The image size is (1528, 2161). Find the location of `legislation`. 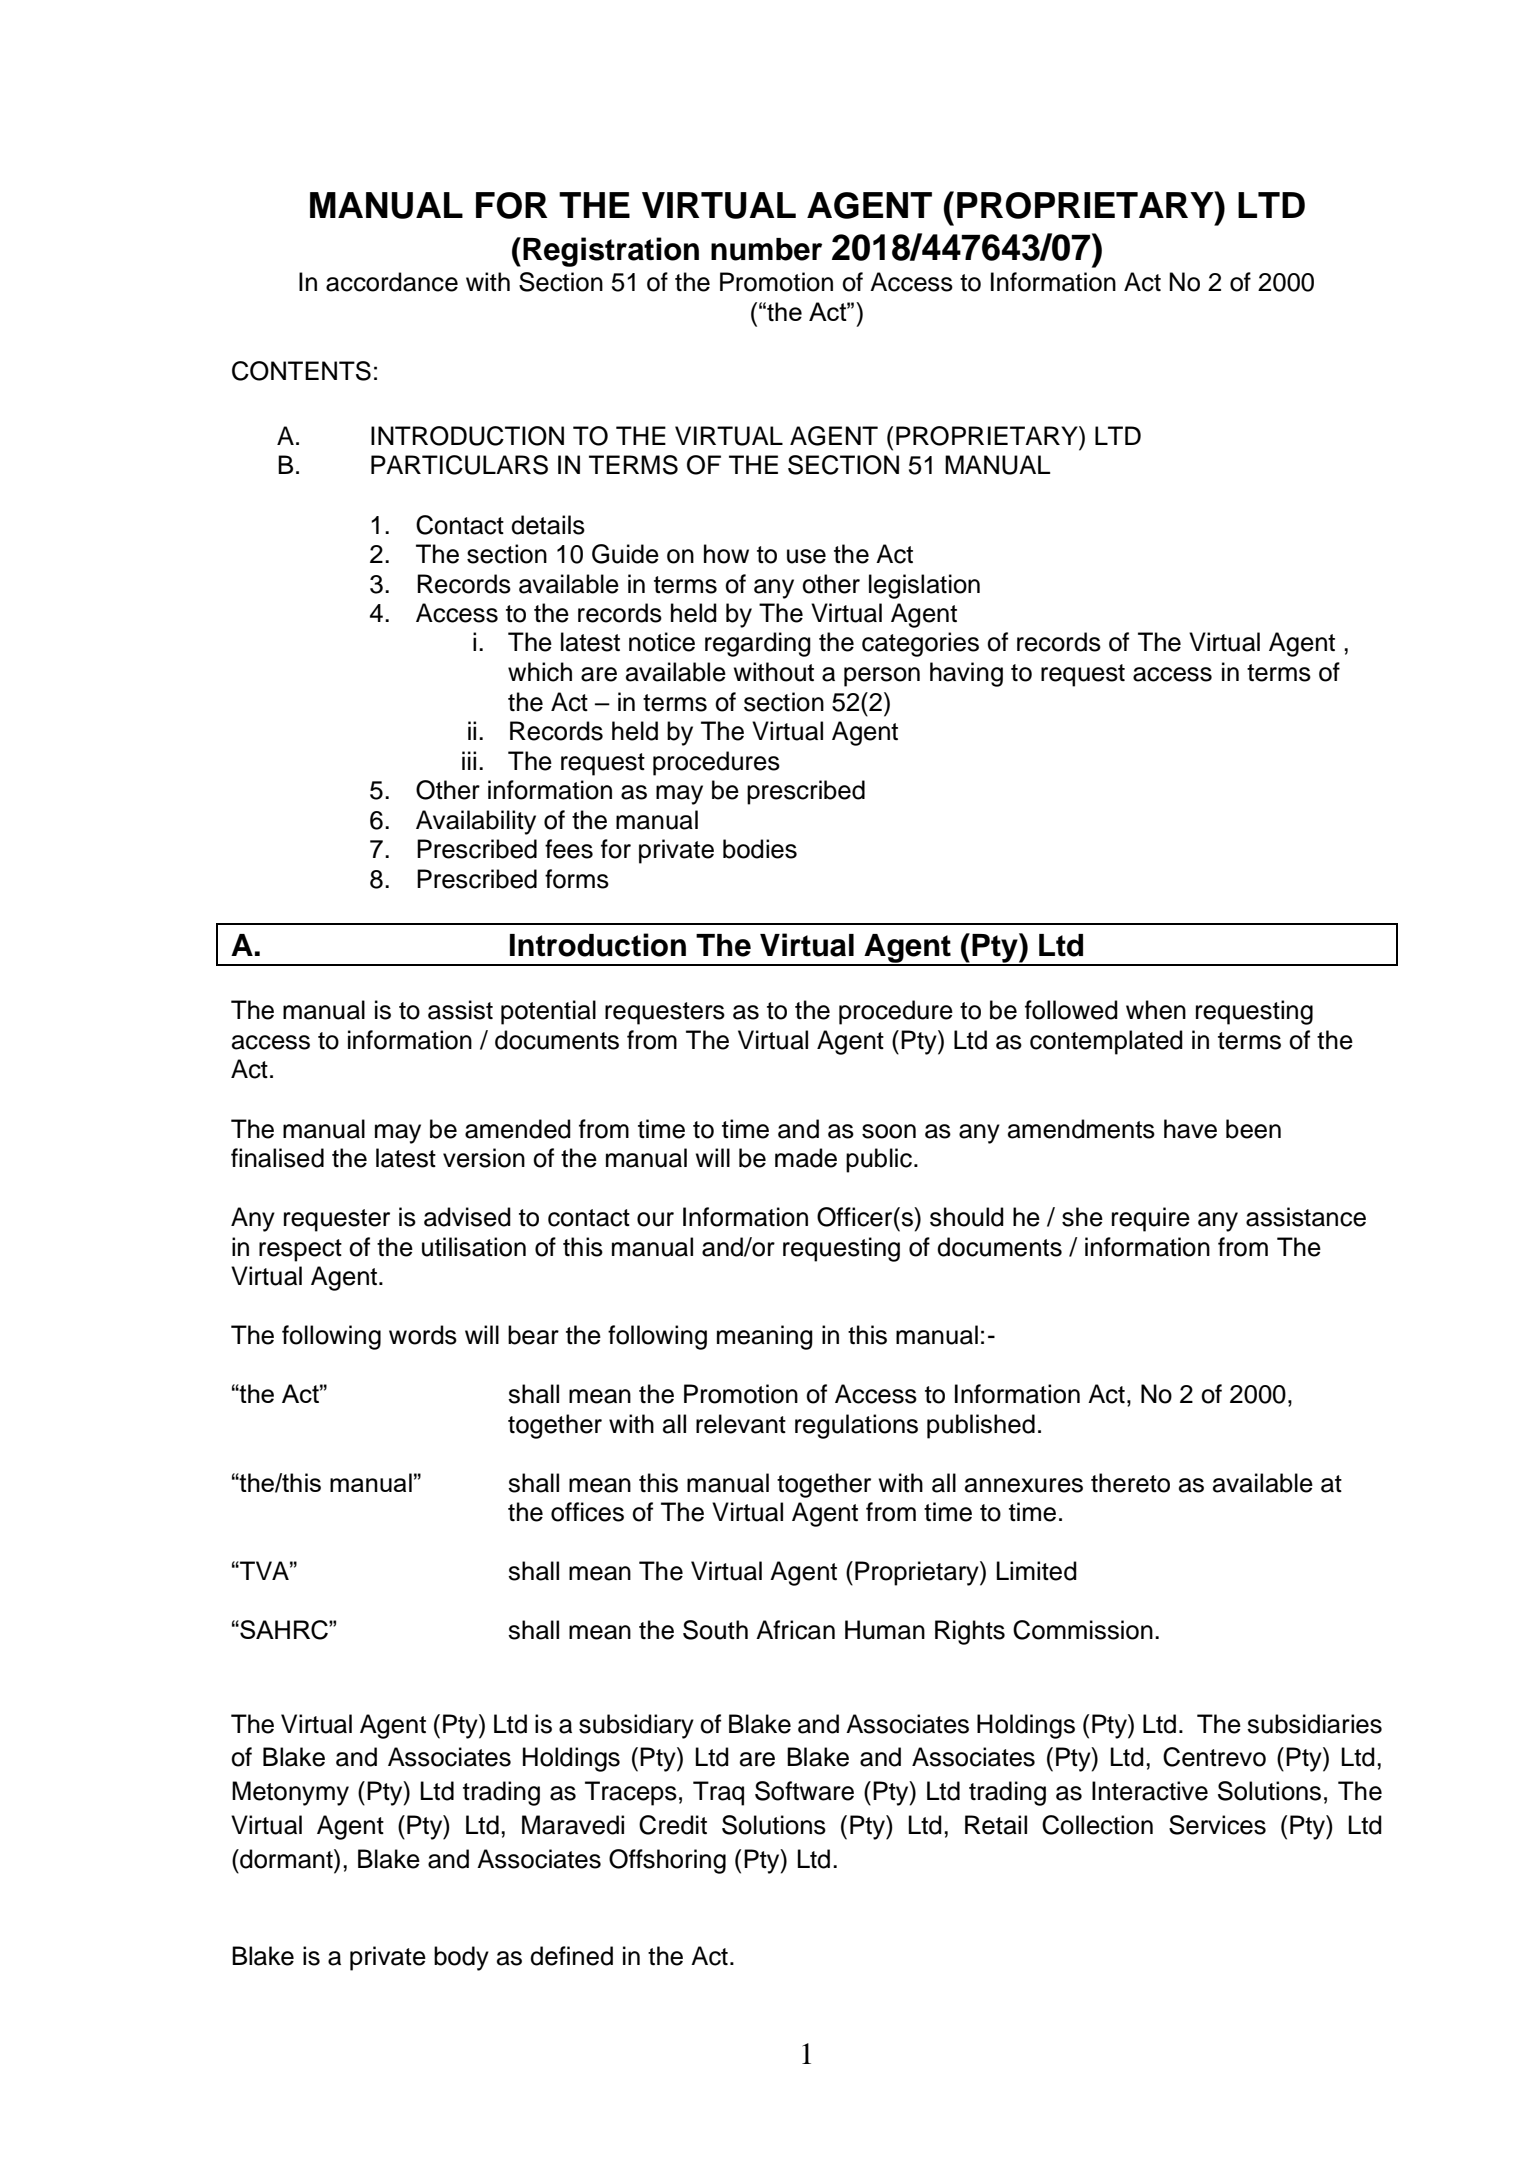

legislation is located at coordinates (924, 586).
